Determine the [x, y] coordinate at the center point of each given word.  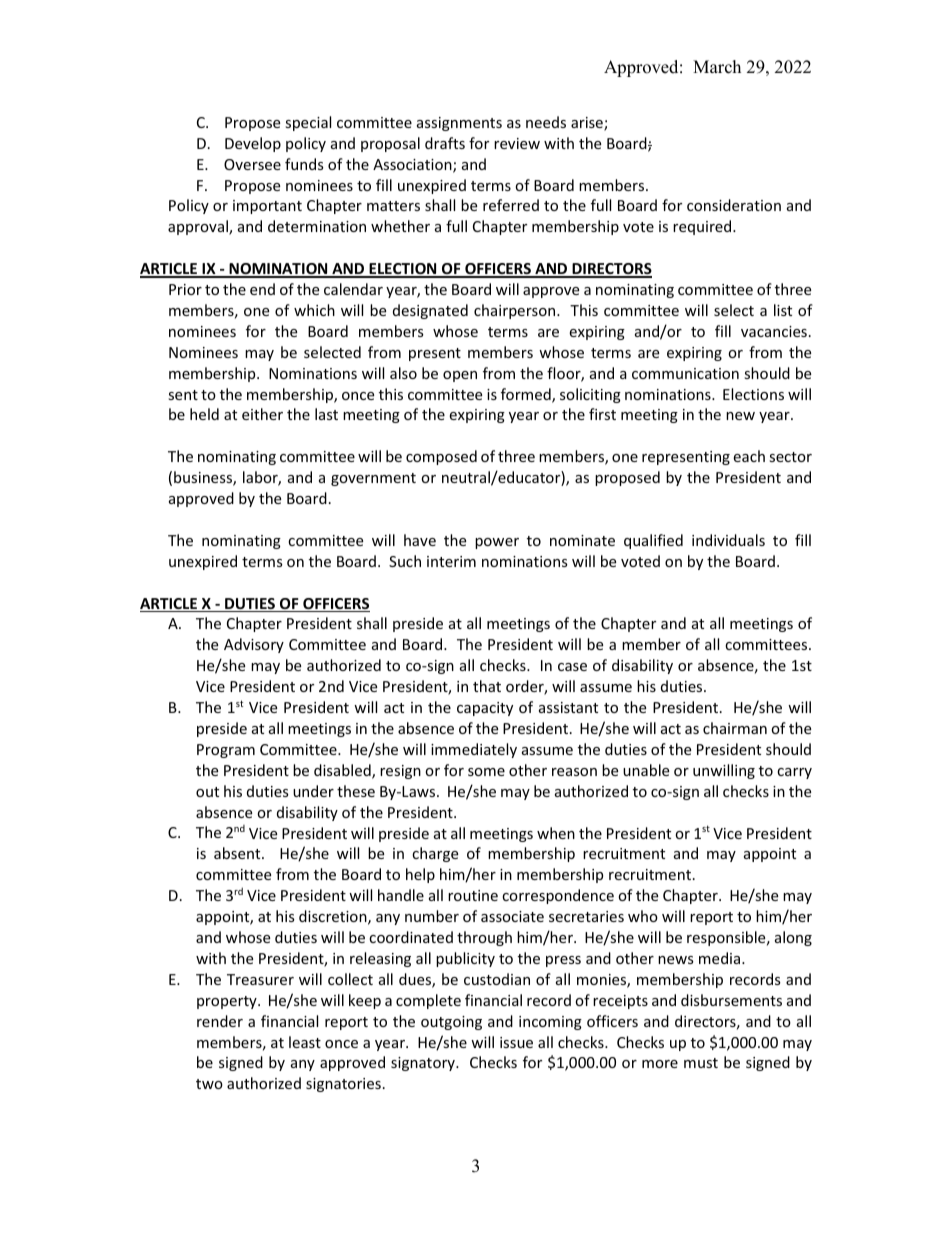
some [486, 772]
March [717, 67]
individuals [728, 540]
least [305, 1042]
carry [794, 773]
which [314, 310]
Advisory [254, 645]
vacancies [774, 331]
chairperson [516, 311]
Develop [253, 144]
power [497, 543]
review [517, 143]
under [313, 791]
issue [516, 1042]
